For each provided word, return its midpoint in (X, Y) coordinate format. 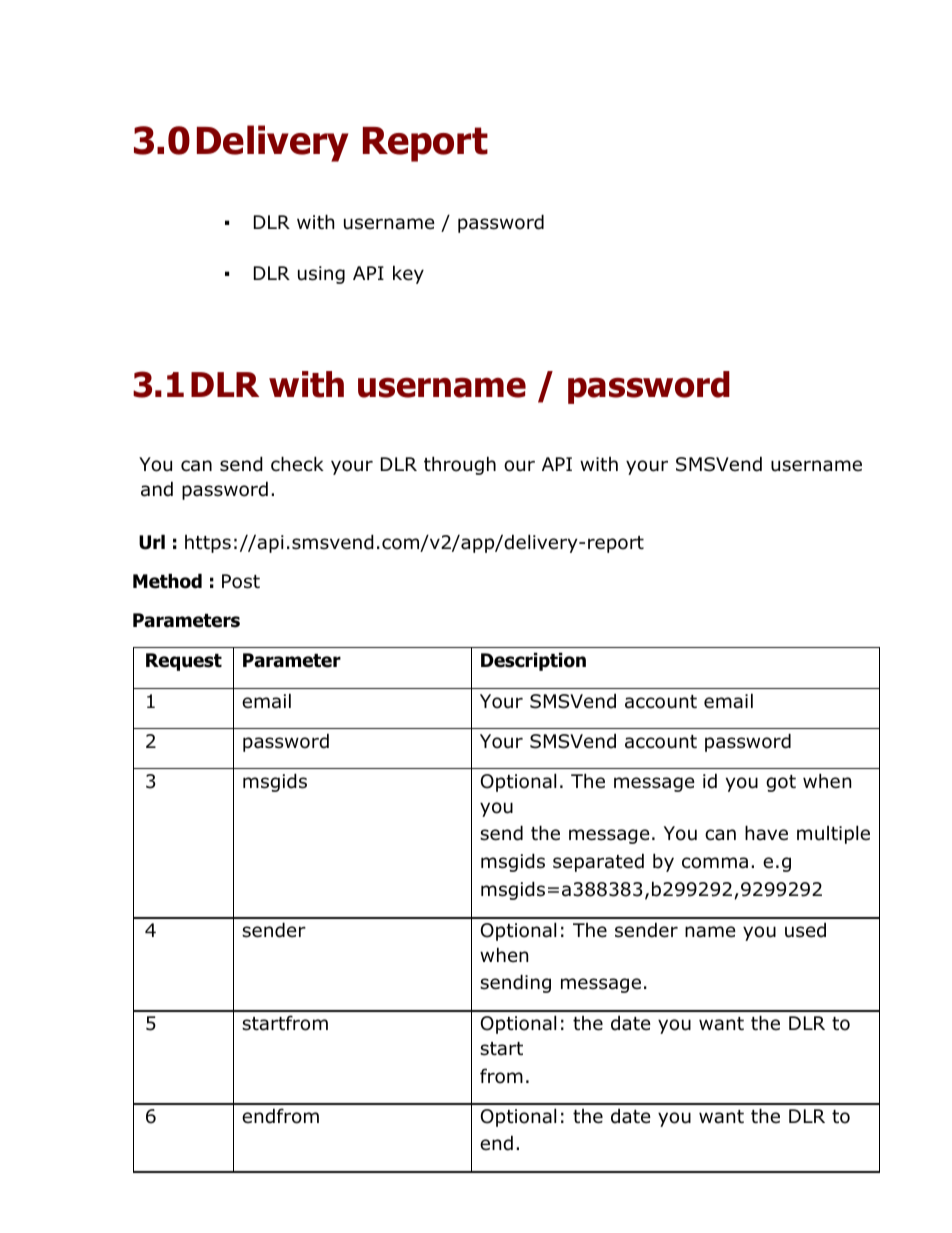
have (766, 833)
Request (184, 662)
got (781, 783)
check (297, 464)
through (460, 465)
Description (533, 661)
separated (598, 862)
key (408, 274)
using (321, 275)
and (157, 489)
